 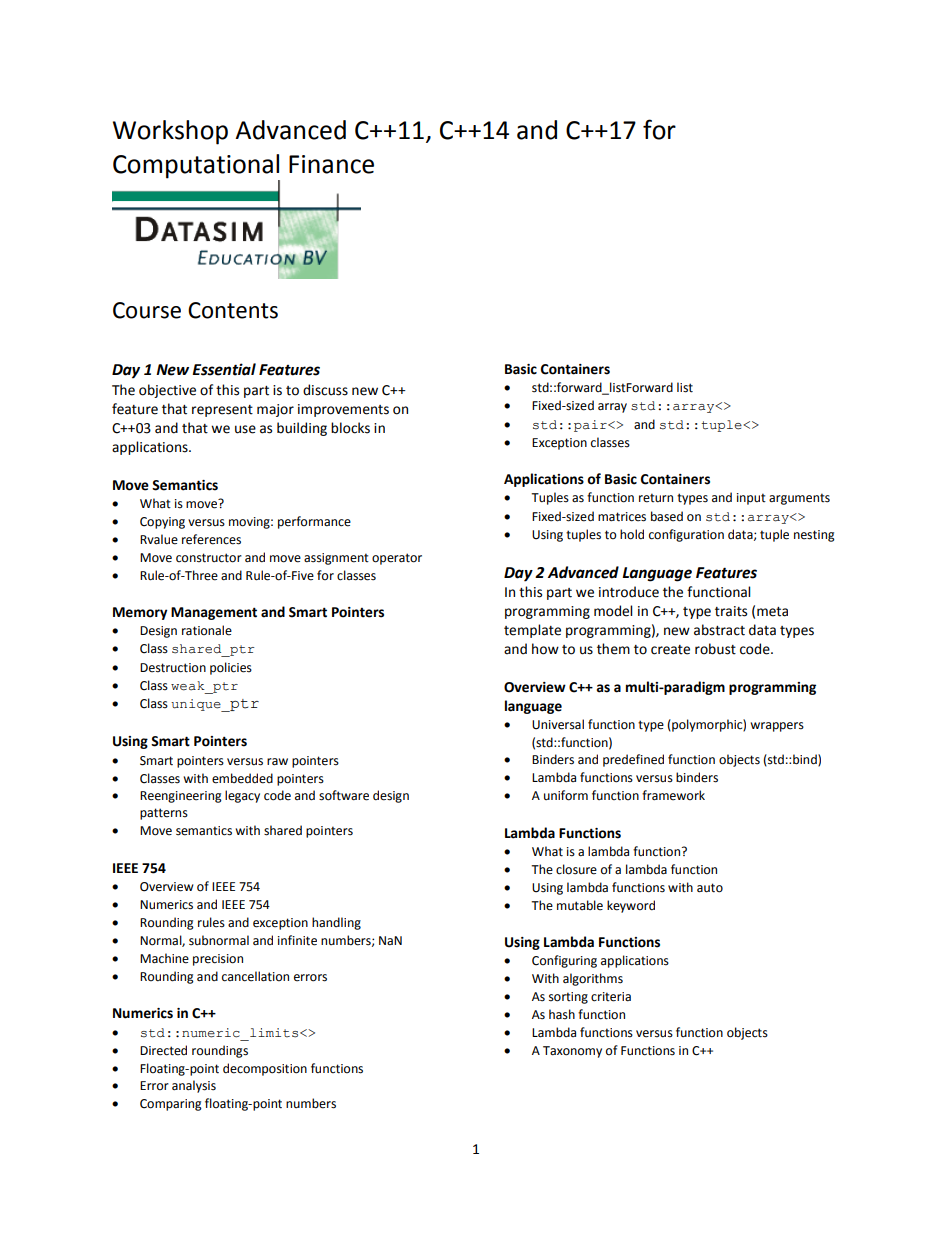 What do you see at coordinates (194, 1086) in the screenshot?
I see `analysis` at bounding box center [194, 1086].
